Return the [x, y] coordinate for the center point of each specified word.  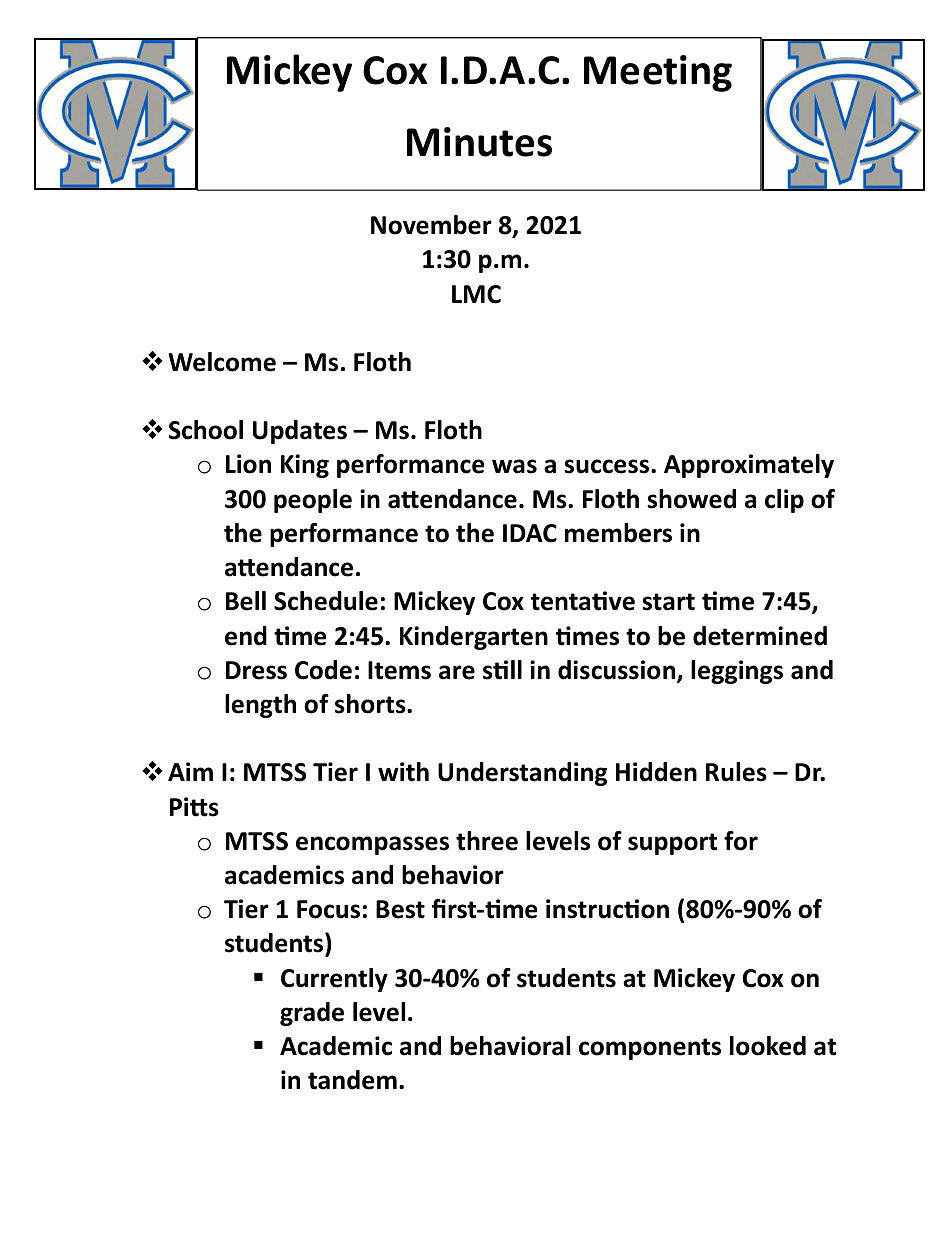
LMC [476, 294]
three [487, 841]
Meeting [658, 73]
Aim [190, 771]
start [668, 602]
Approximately [749, 466]
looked [768, 1046]
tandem [352, 1080]
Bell [246, 601]
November [431, 225]
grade [312, 1014]
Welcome [222, 362]
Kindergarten [474, 638]
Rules [736, 772]
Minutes [479, 142]
